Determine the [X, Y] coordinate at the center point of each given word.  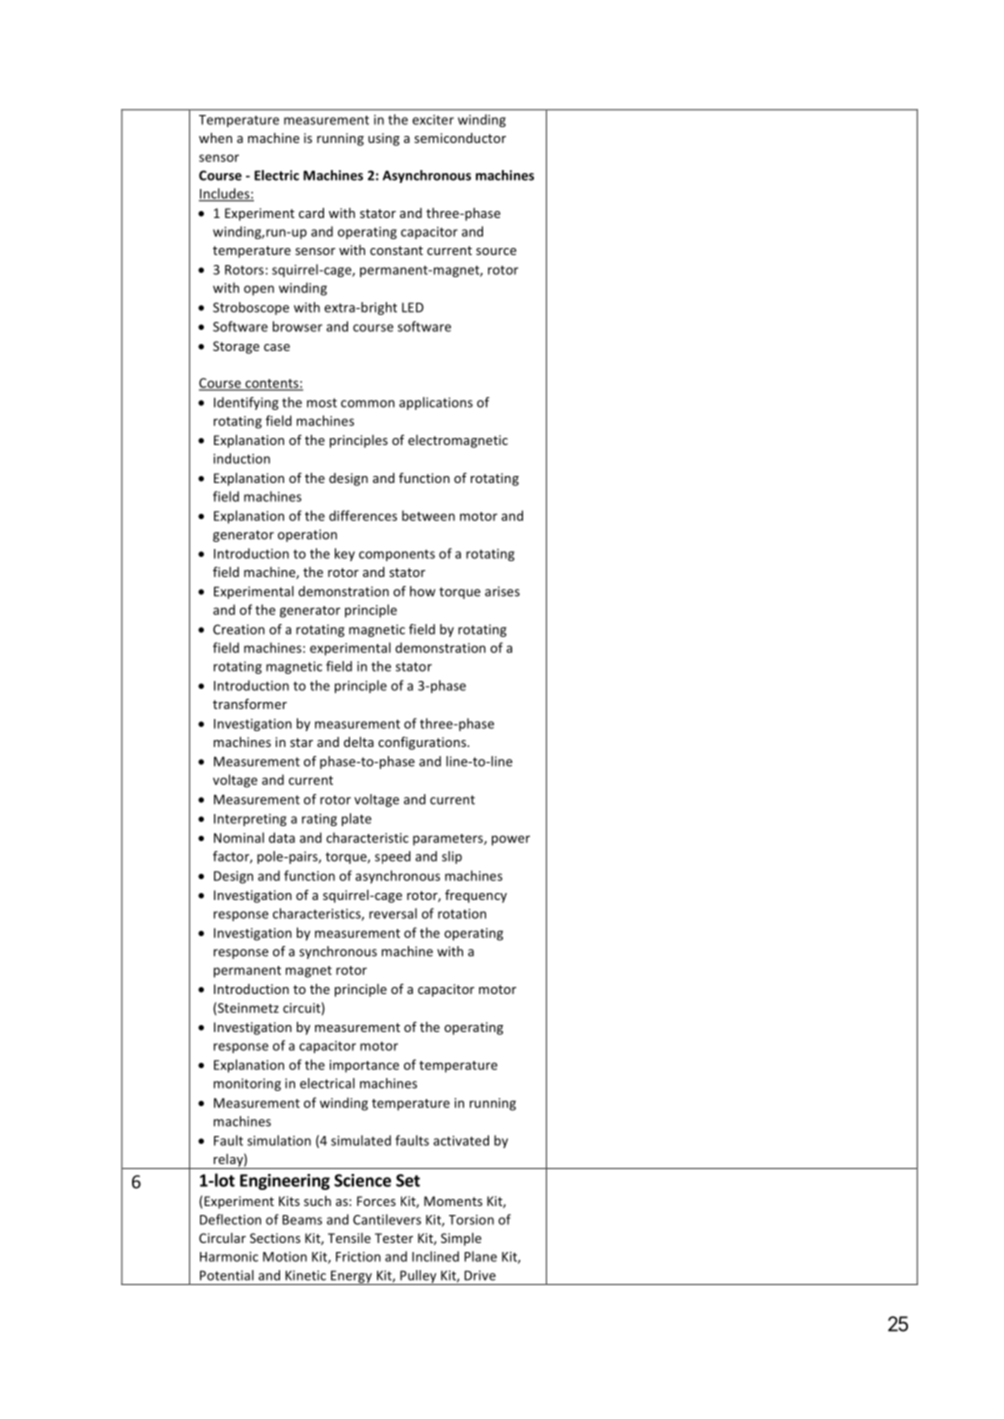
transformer [250, 703]
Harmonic [229, 1257]
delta [359, 742]
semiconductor [460, 138]
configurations [423, 743]
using [384, 139]
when [215, 138]
